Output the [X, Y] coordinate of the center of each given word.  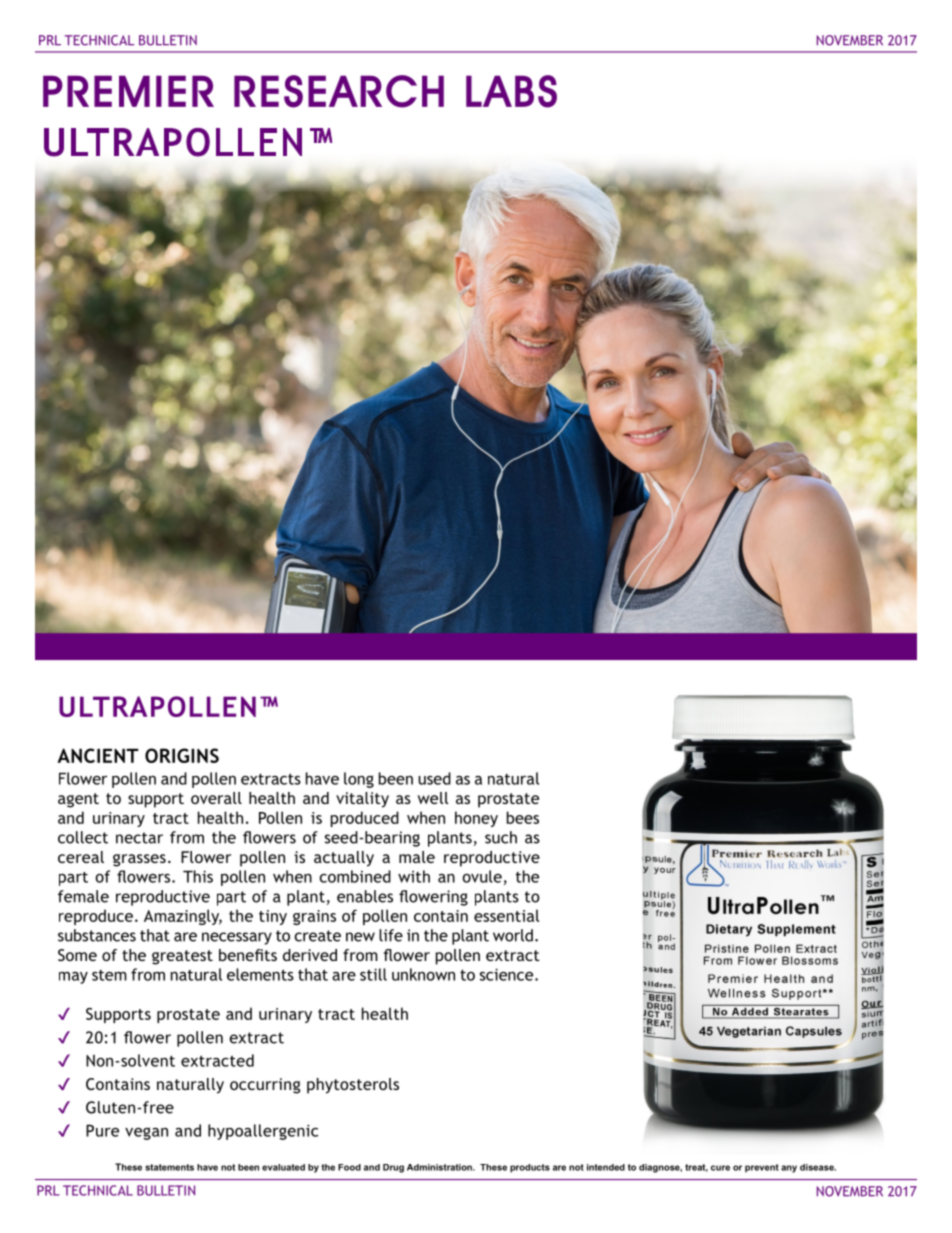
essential [506, 915]
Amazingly [183, 917]
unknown [423, 974]
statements [169, 1167]
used [434, 778]
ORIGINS [182, 755]
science [508, 974]
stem [109, 975]
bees [523, 817]
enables [365, 896]
